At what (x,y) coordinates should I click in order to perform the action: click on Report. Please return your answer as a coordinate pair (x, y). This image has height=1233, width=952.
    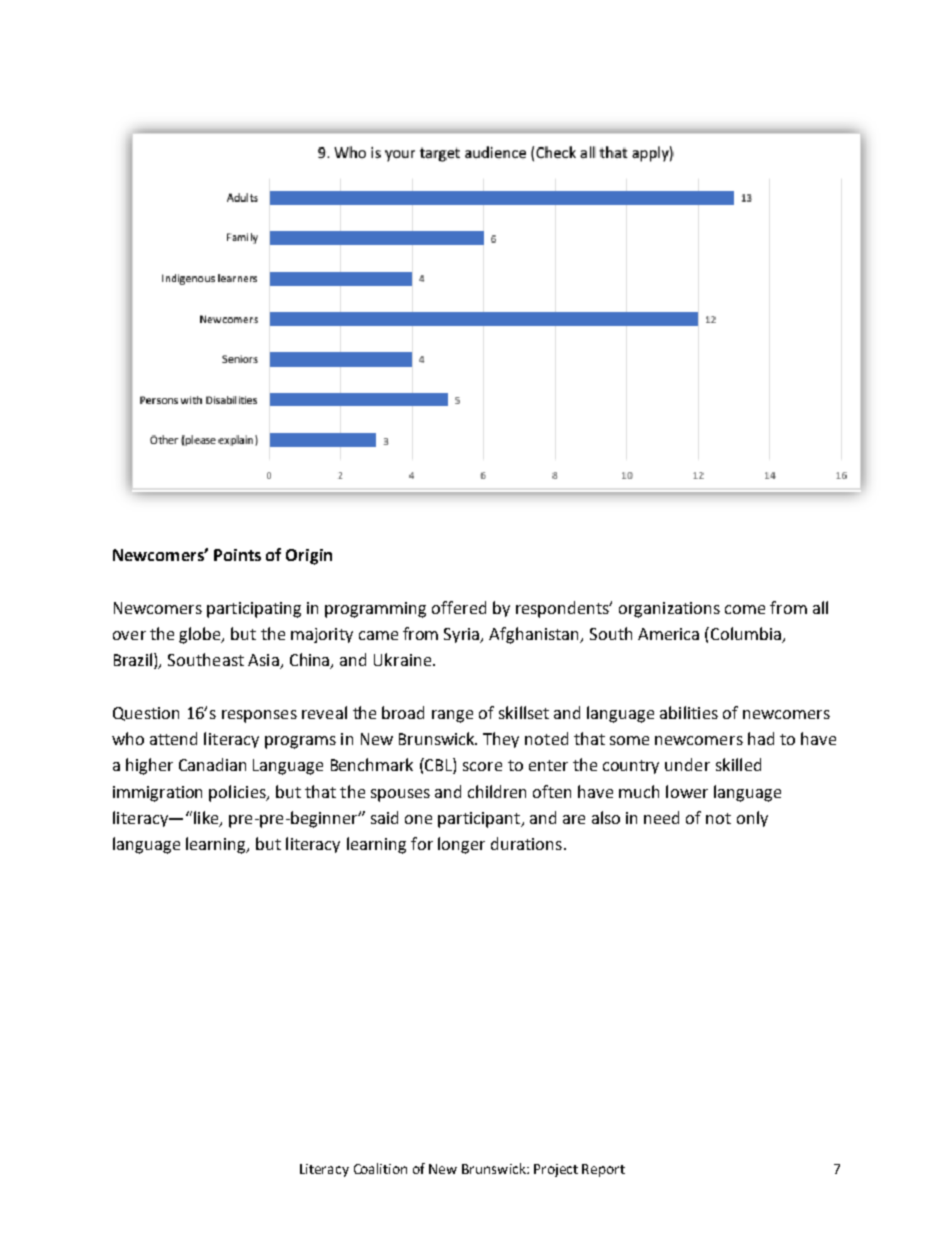
    Looking at the image, I should click on (603, 1170).
